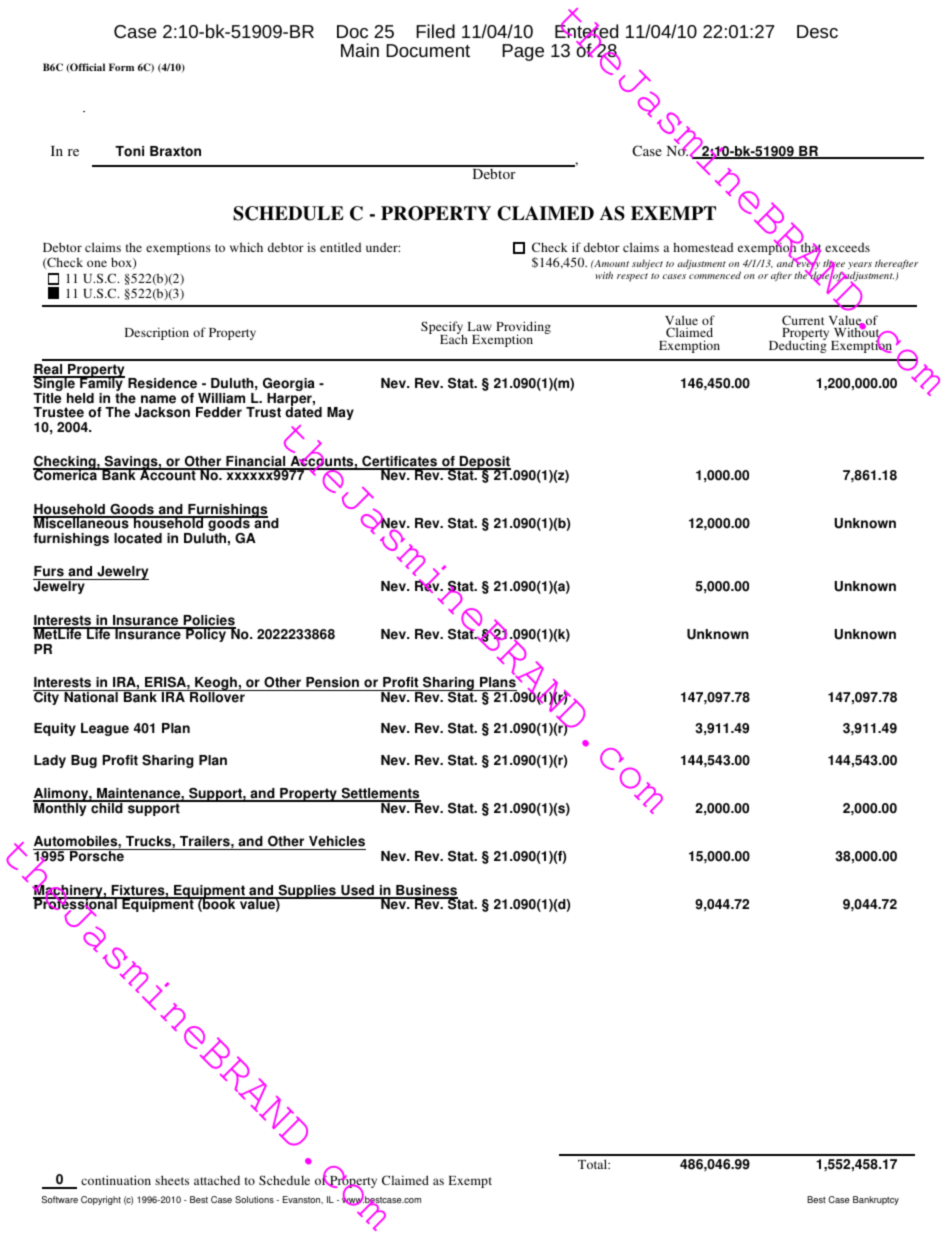  I want to click on Deducting, so click(798, 346).
